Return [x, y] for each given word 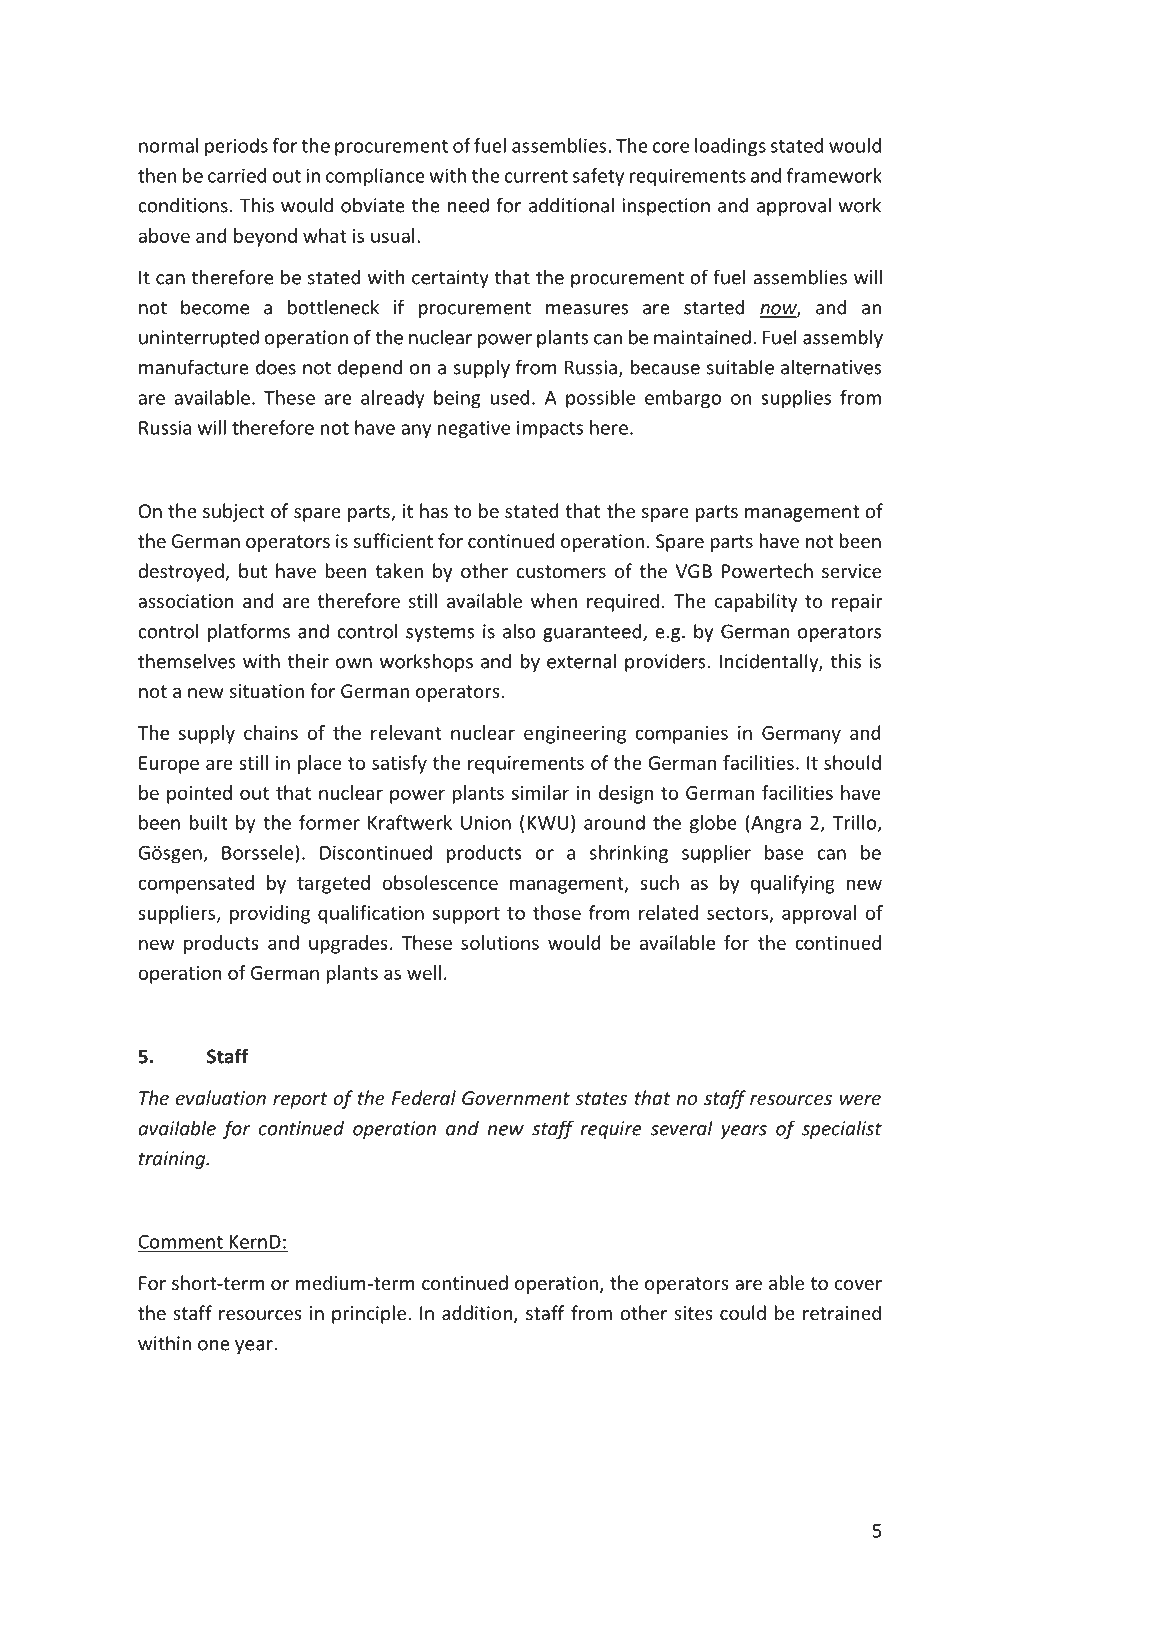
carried [237, 175]
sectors [739, 914]
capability [756, 602]
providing [270, 914]
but [253, 570]
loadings [730, 147]
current [536, 176]
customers [561, 571]
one [214, 1345]
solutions [500, 942]
